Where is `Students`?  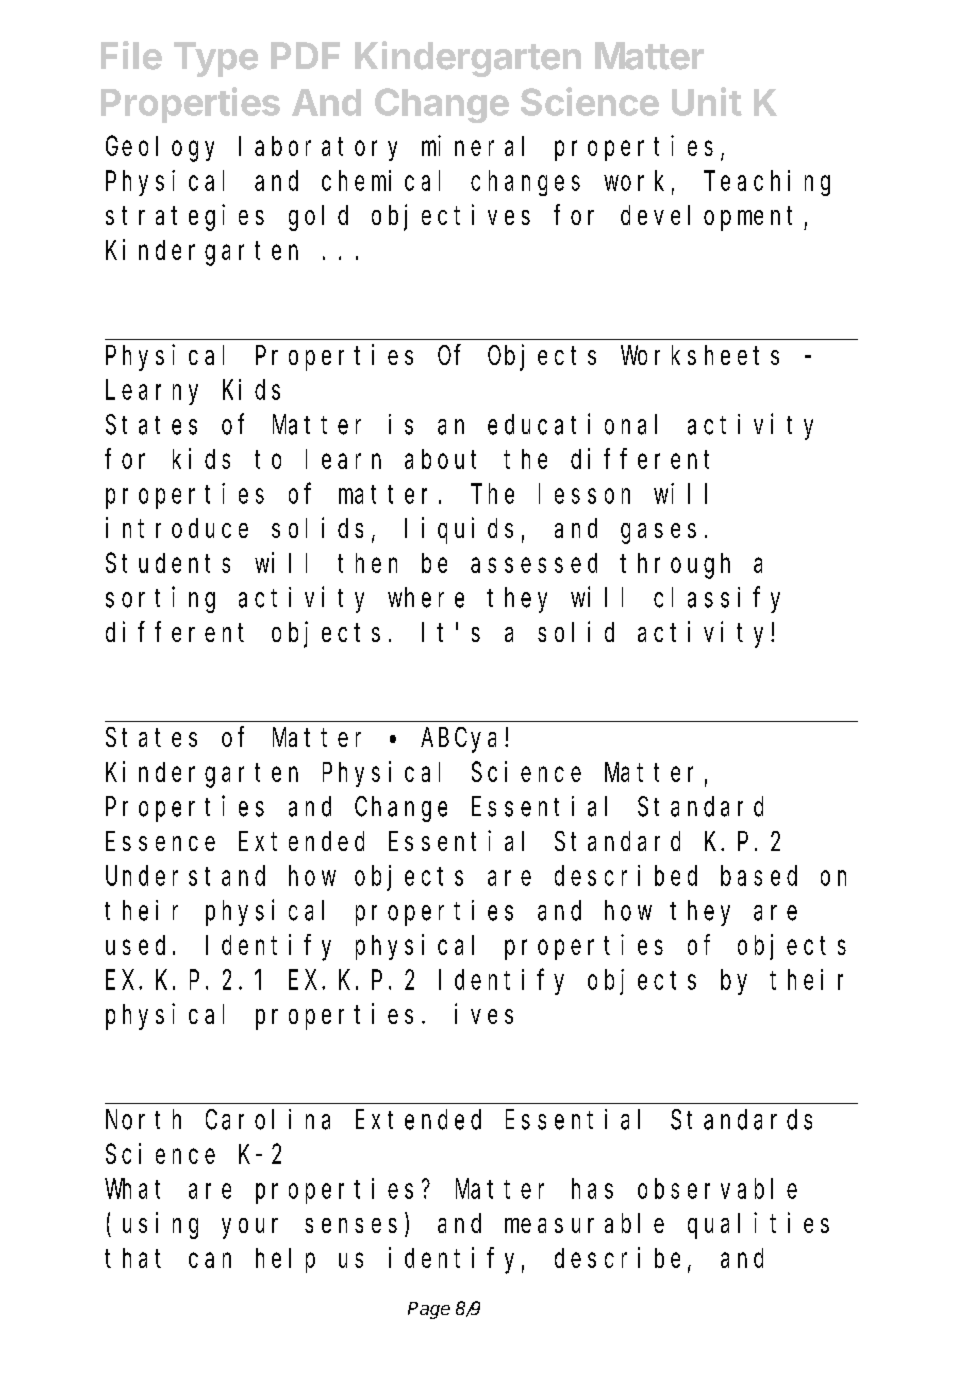
Students is located at coordinates (168, 563).
